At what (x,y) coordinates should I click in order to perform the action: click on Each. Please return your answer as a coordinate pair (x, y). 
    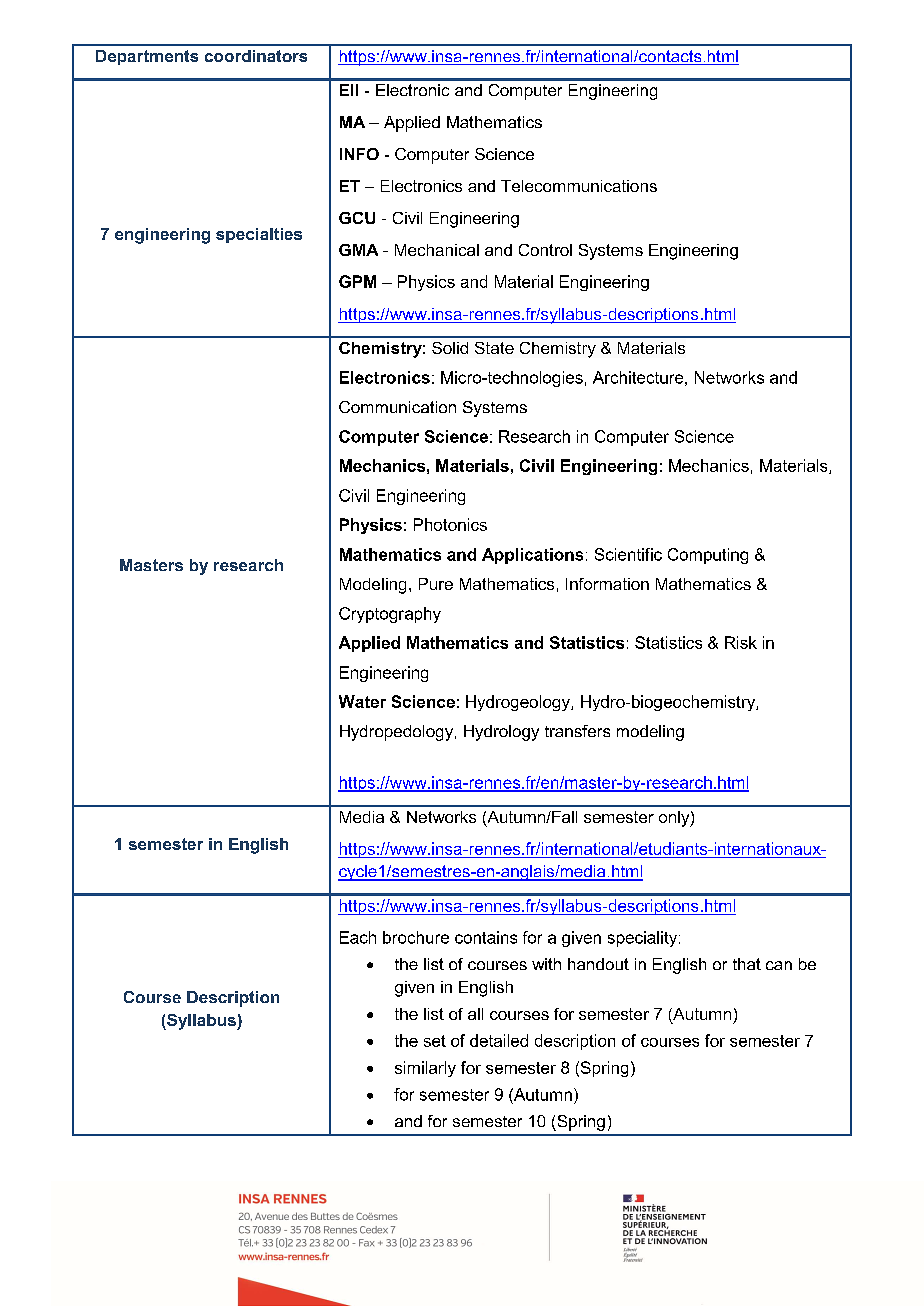
    Looking at the image, I should click on (358, 937).
